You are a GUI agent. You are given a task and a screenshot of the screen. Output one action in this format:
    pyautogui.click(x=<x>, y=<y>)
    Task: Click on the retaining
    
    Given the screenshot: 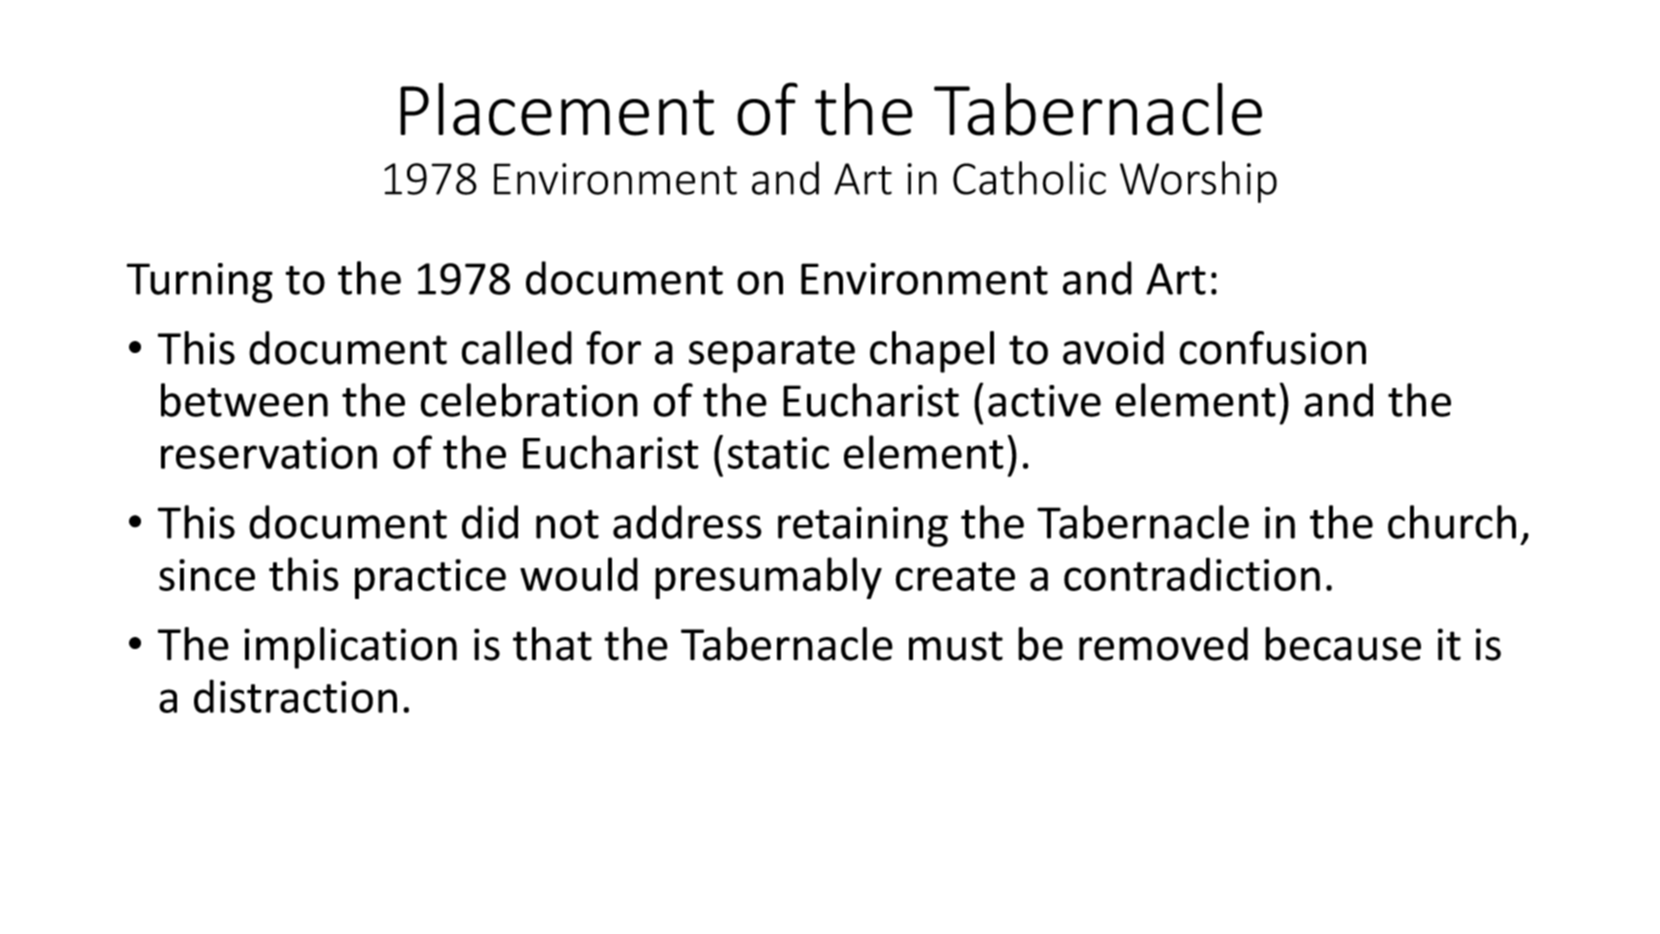 What is the action you would take?
    pyautogui.click(x=863, y=527)
